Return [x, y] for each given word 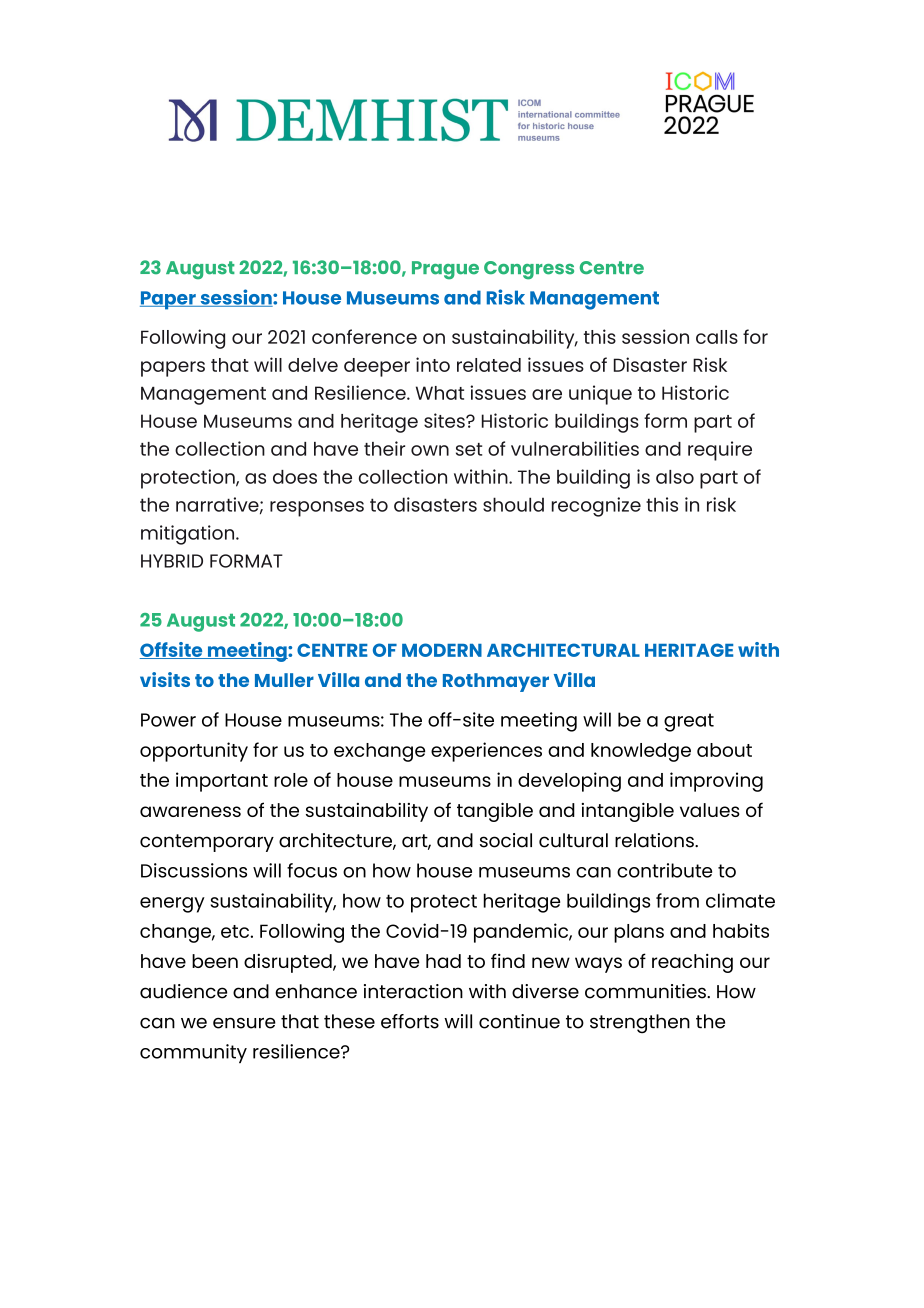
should [513, 504]
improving [716, 782]
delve [313, 365]
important [222, 782]
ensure [244, 1023]
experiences [486, 752]
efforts [410, 1021]
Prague [445, 270]
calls [717, 337]
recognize [596, 507]
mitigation [189, 535]
